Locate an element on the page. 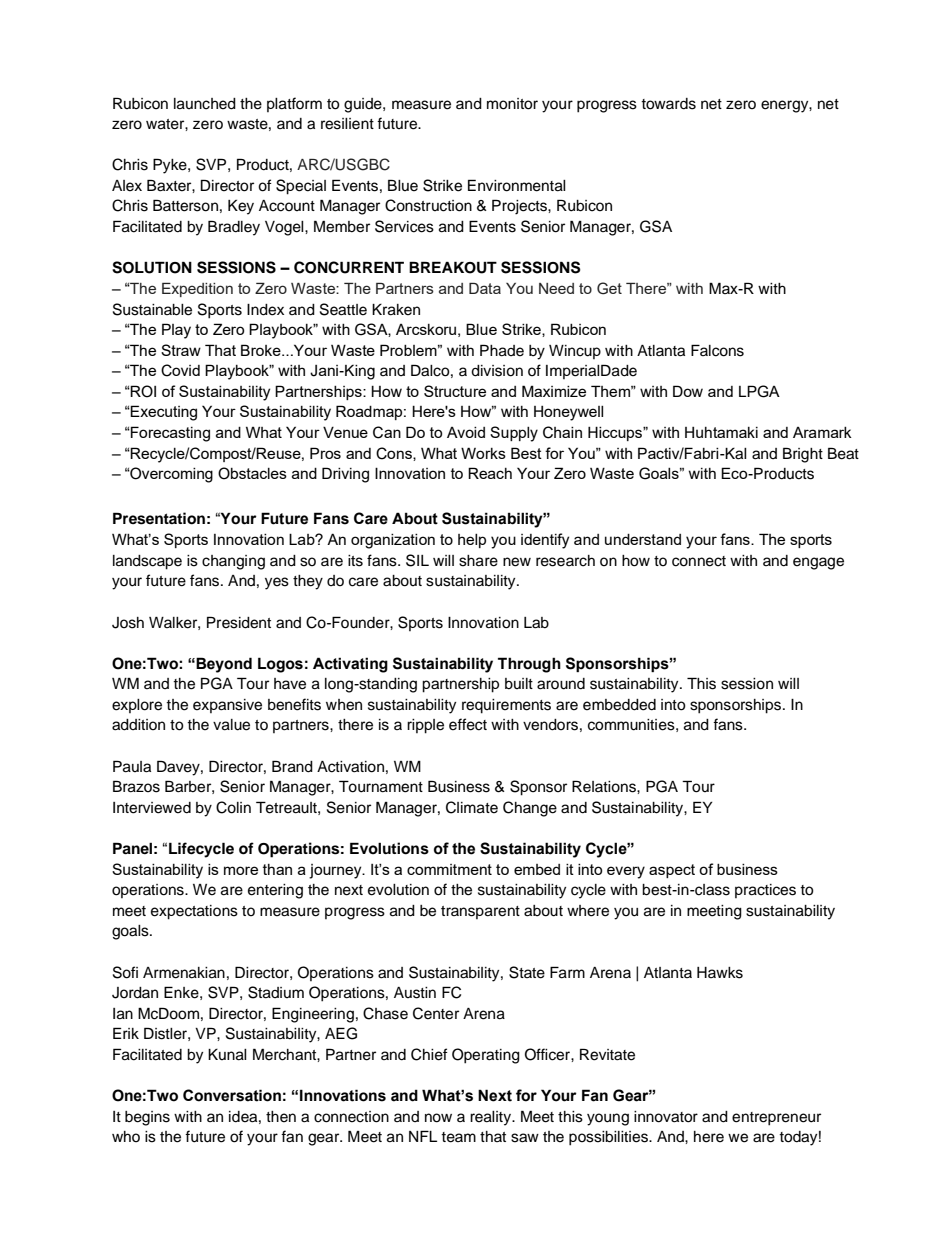 This page has height=1233, width=952. division is located at coordinates (497, 371).
